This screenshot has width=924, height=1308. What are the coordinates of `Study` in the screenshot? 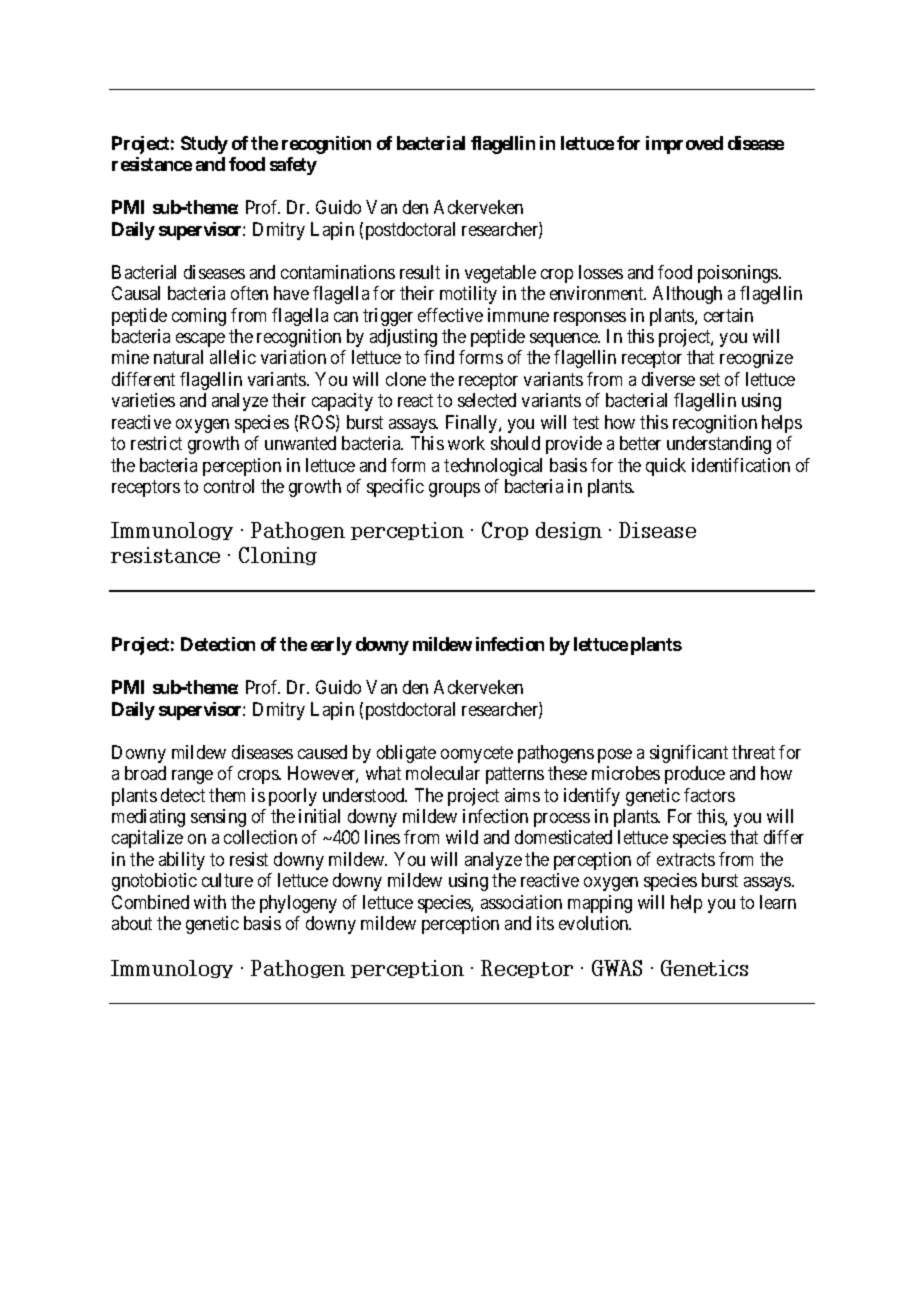 It's located at (204, 145).
